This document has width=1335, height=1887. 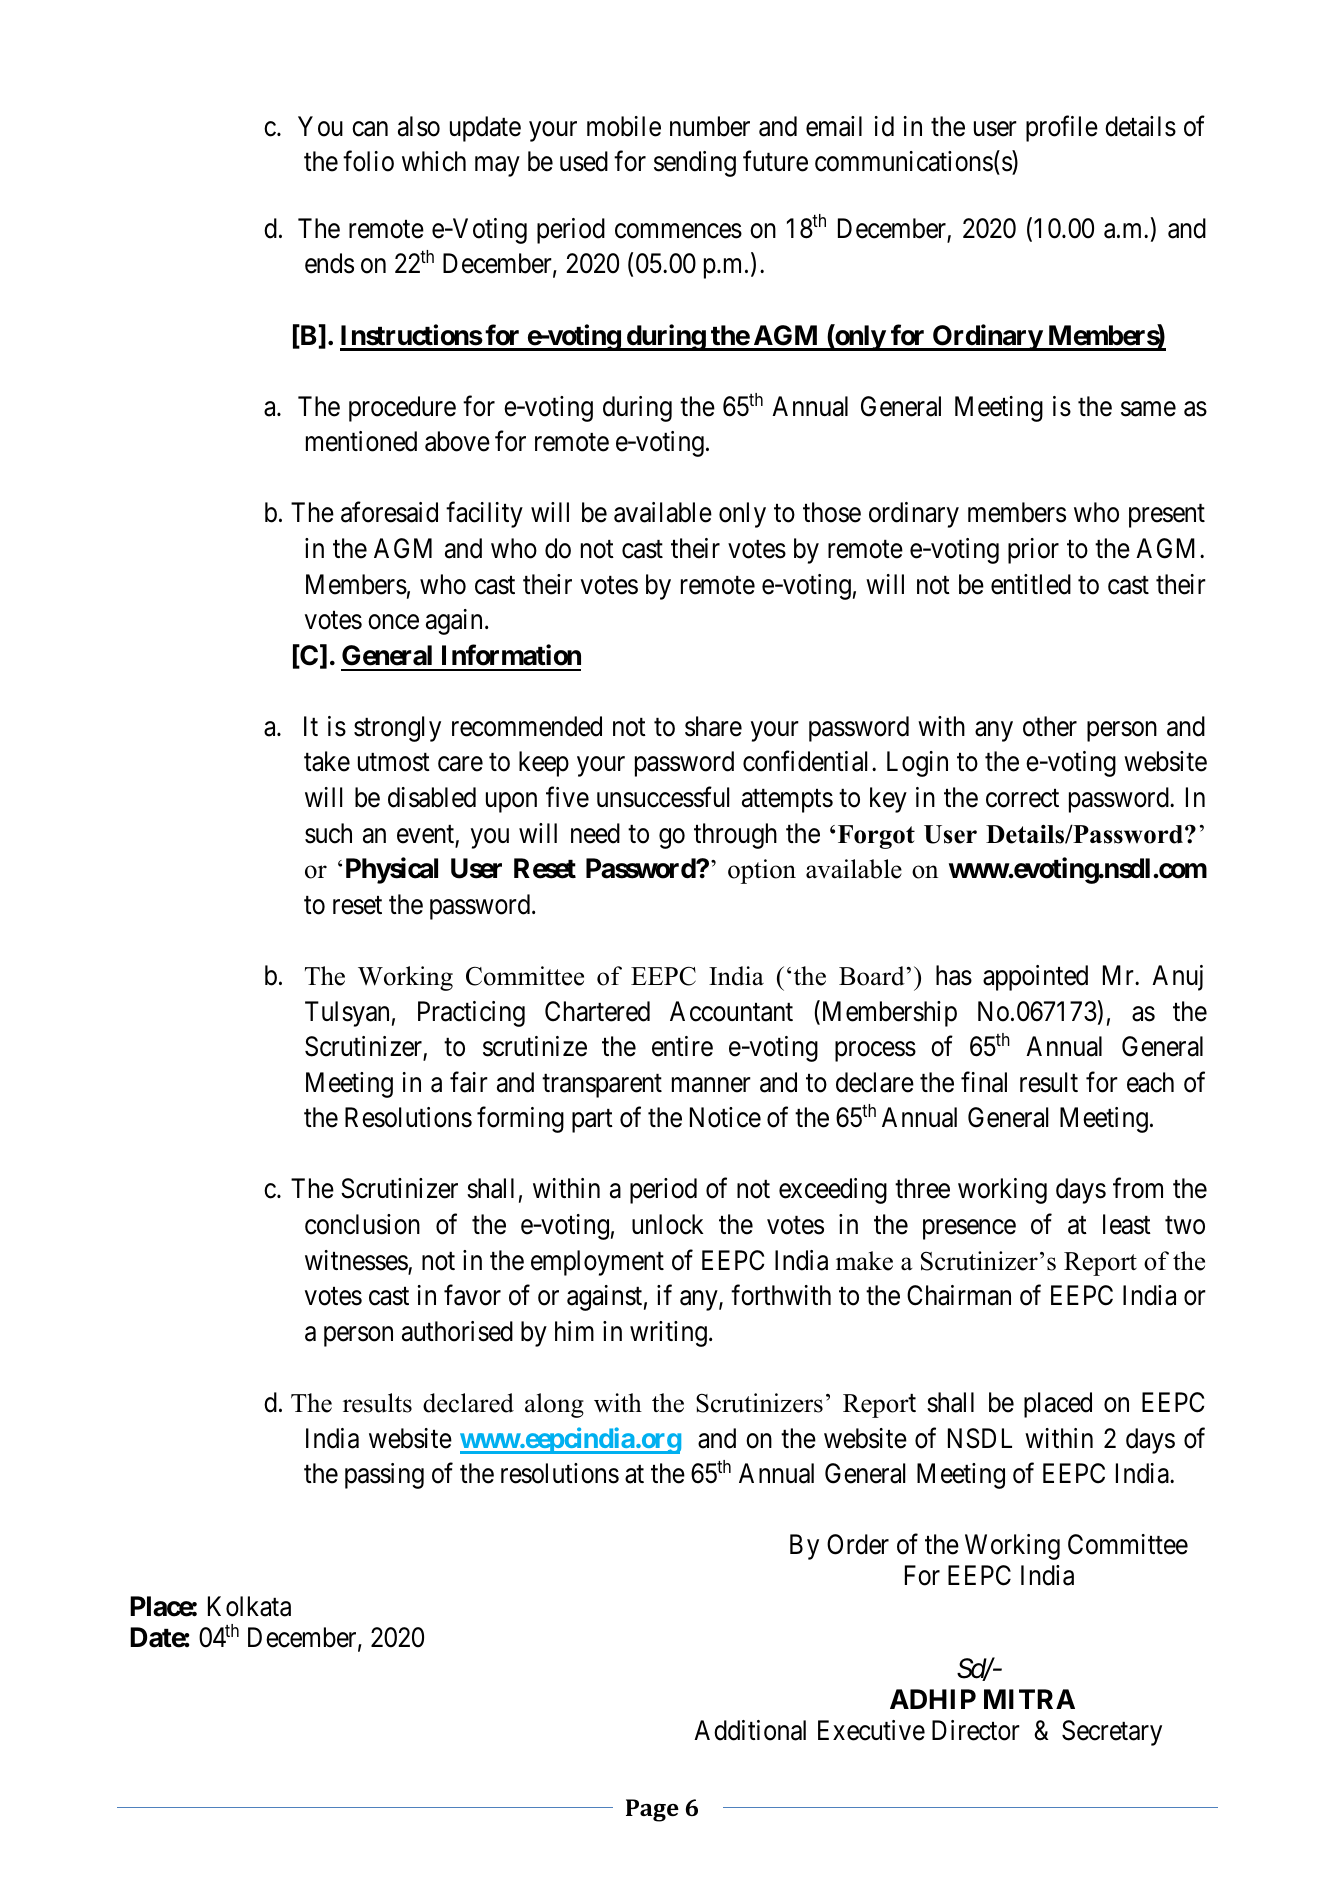 What do you see at coordinates (392, 871) in the document?
I see `Physical` at bounding box center [392, 871].
